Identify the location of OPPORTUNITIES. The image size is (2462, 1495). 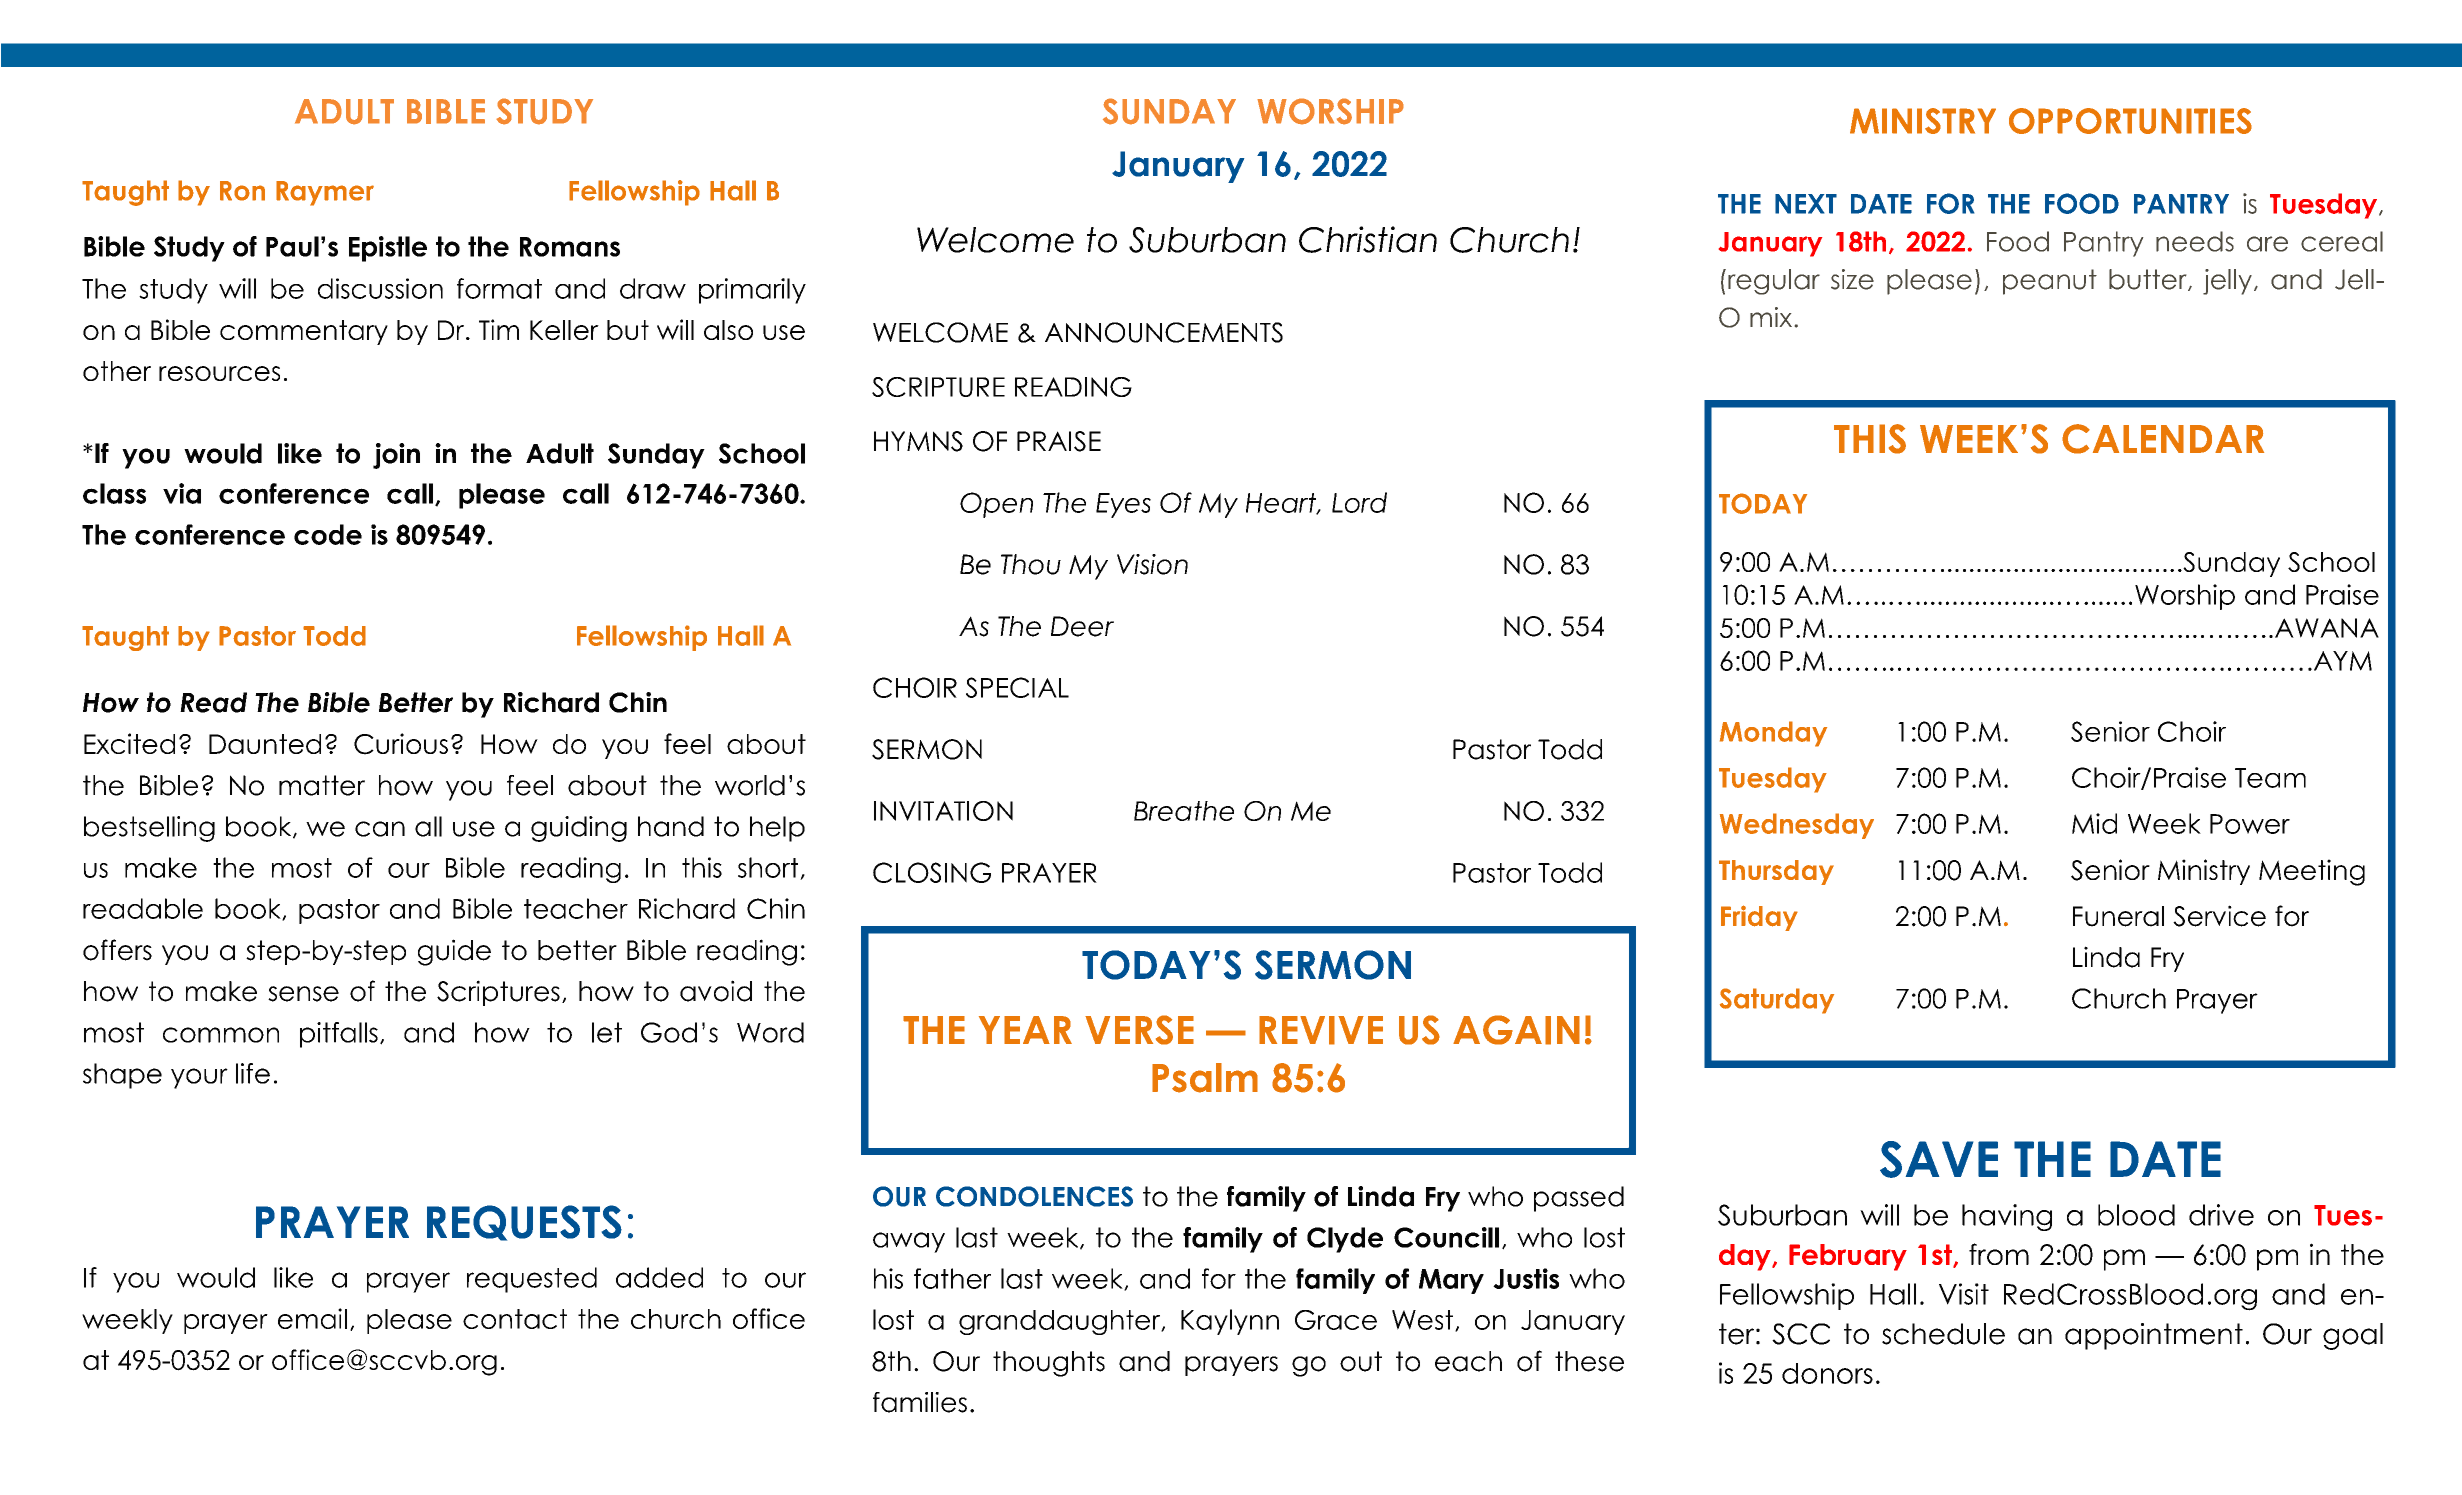
(2130, 121).
